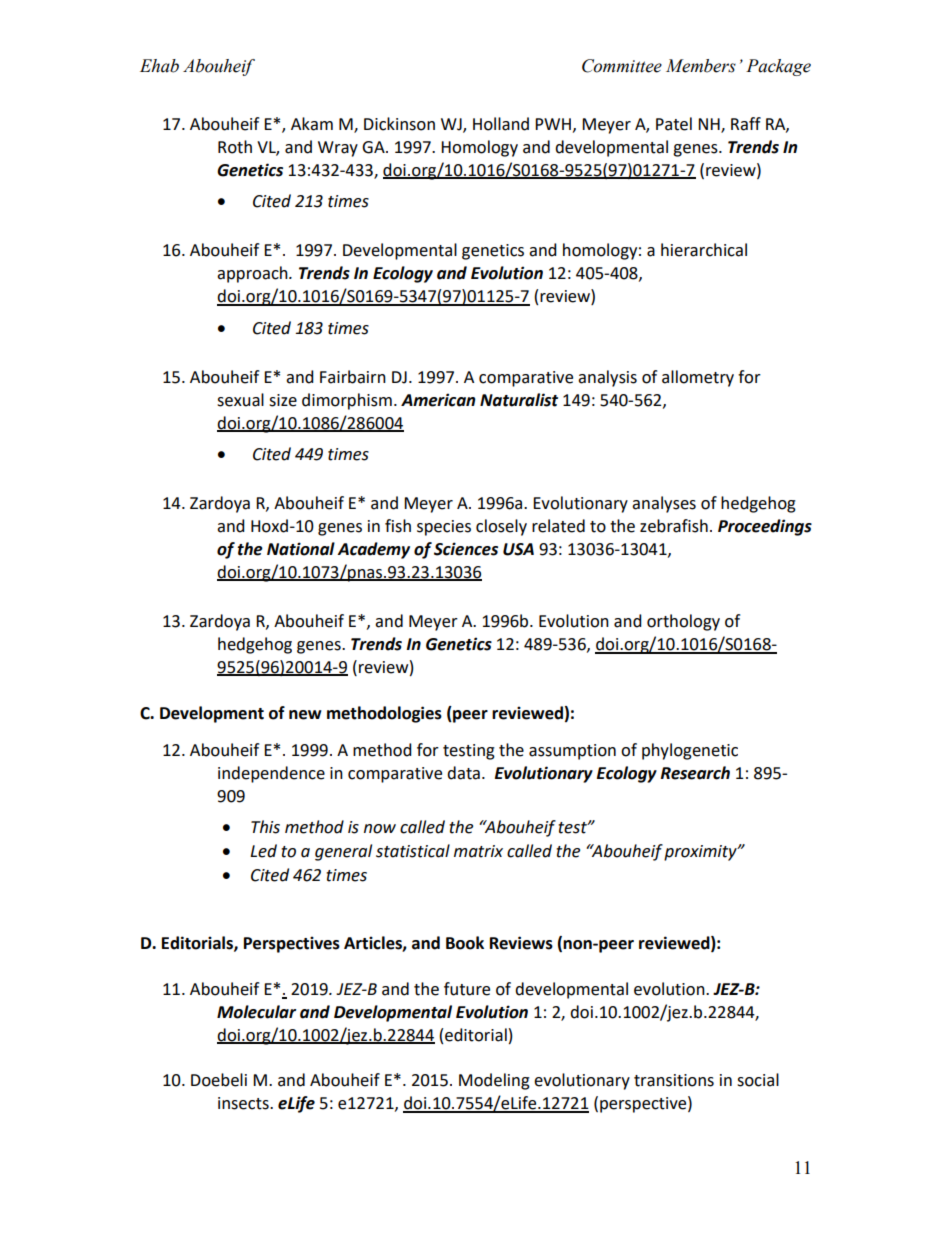  Describe the element at coordinates (501, 124) in the image. I see `Holland` at that location.
